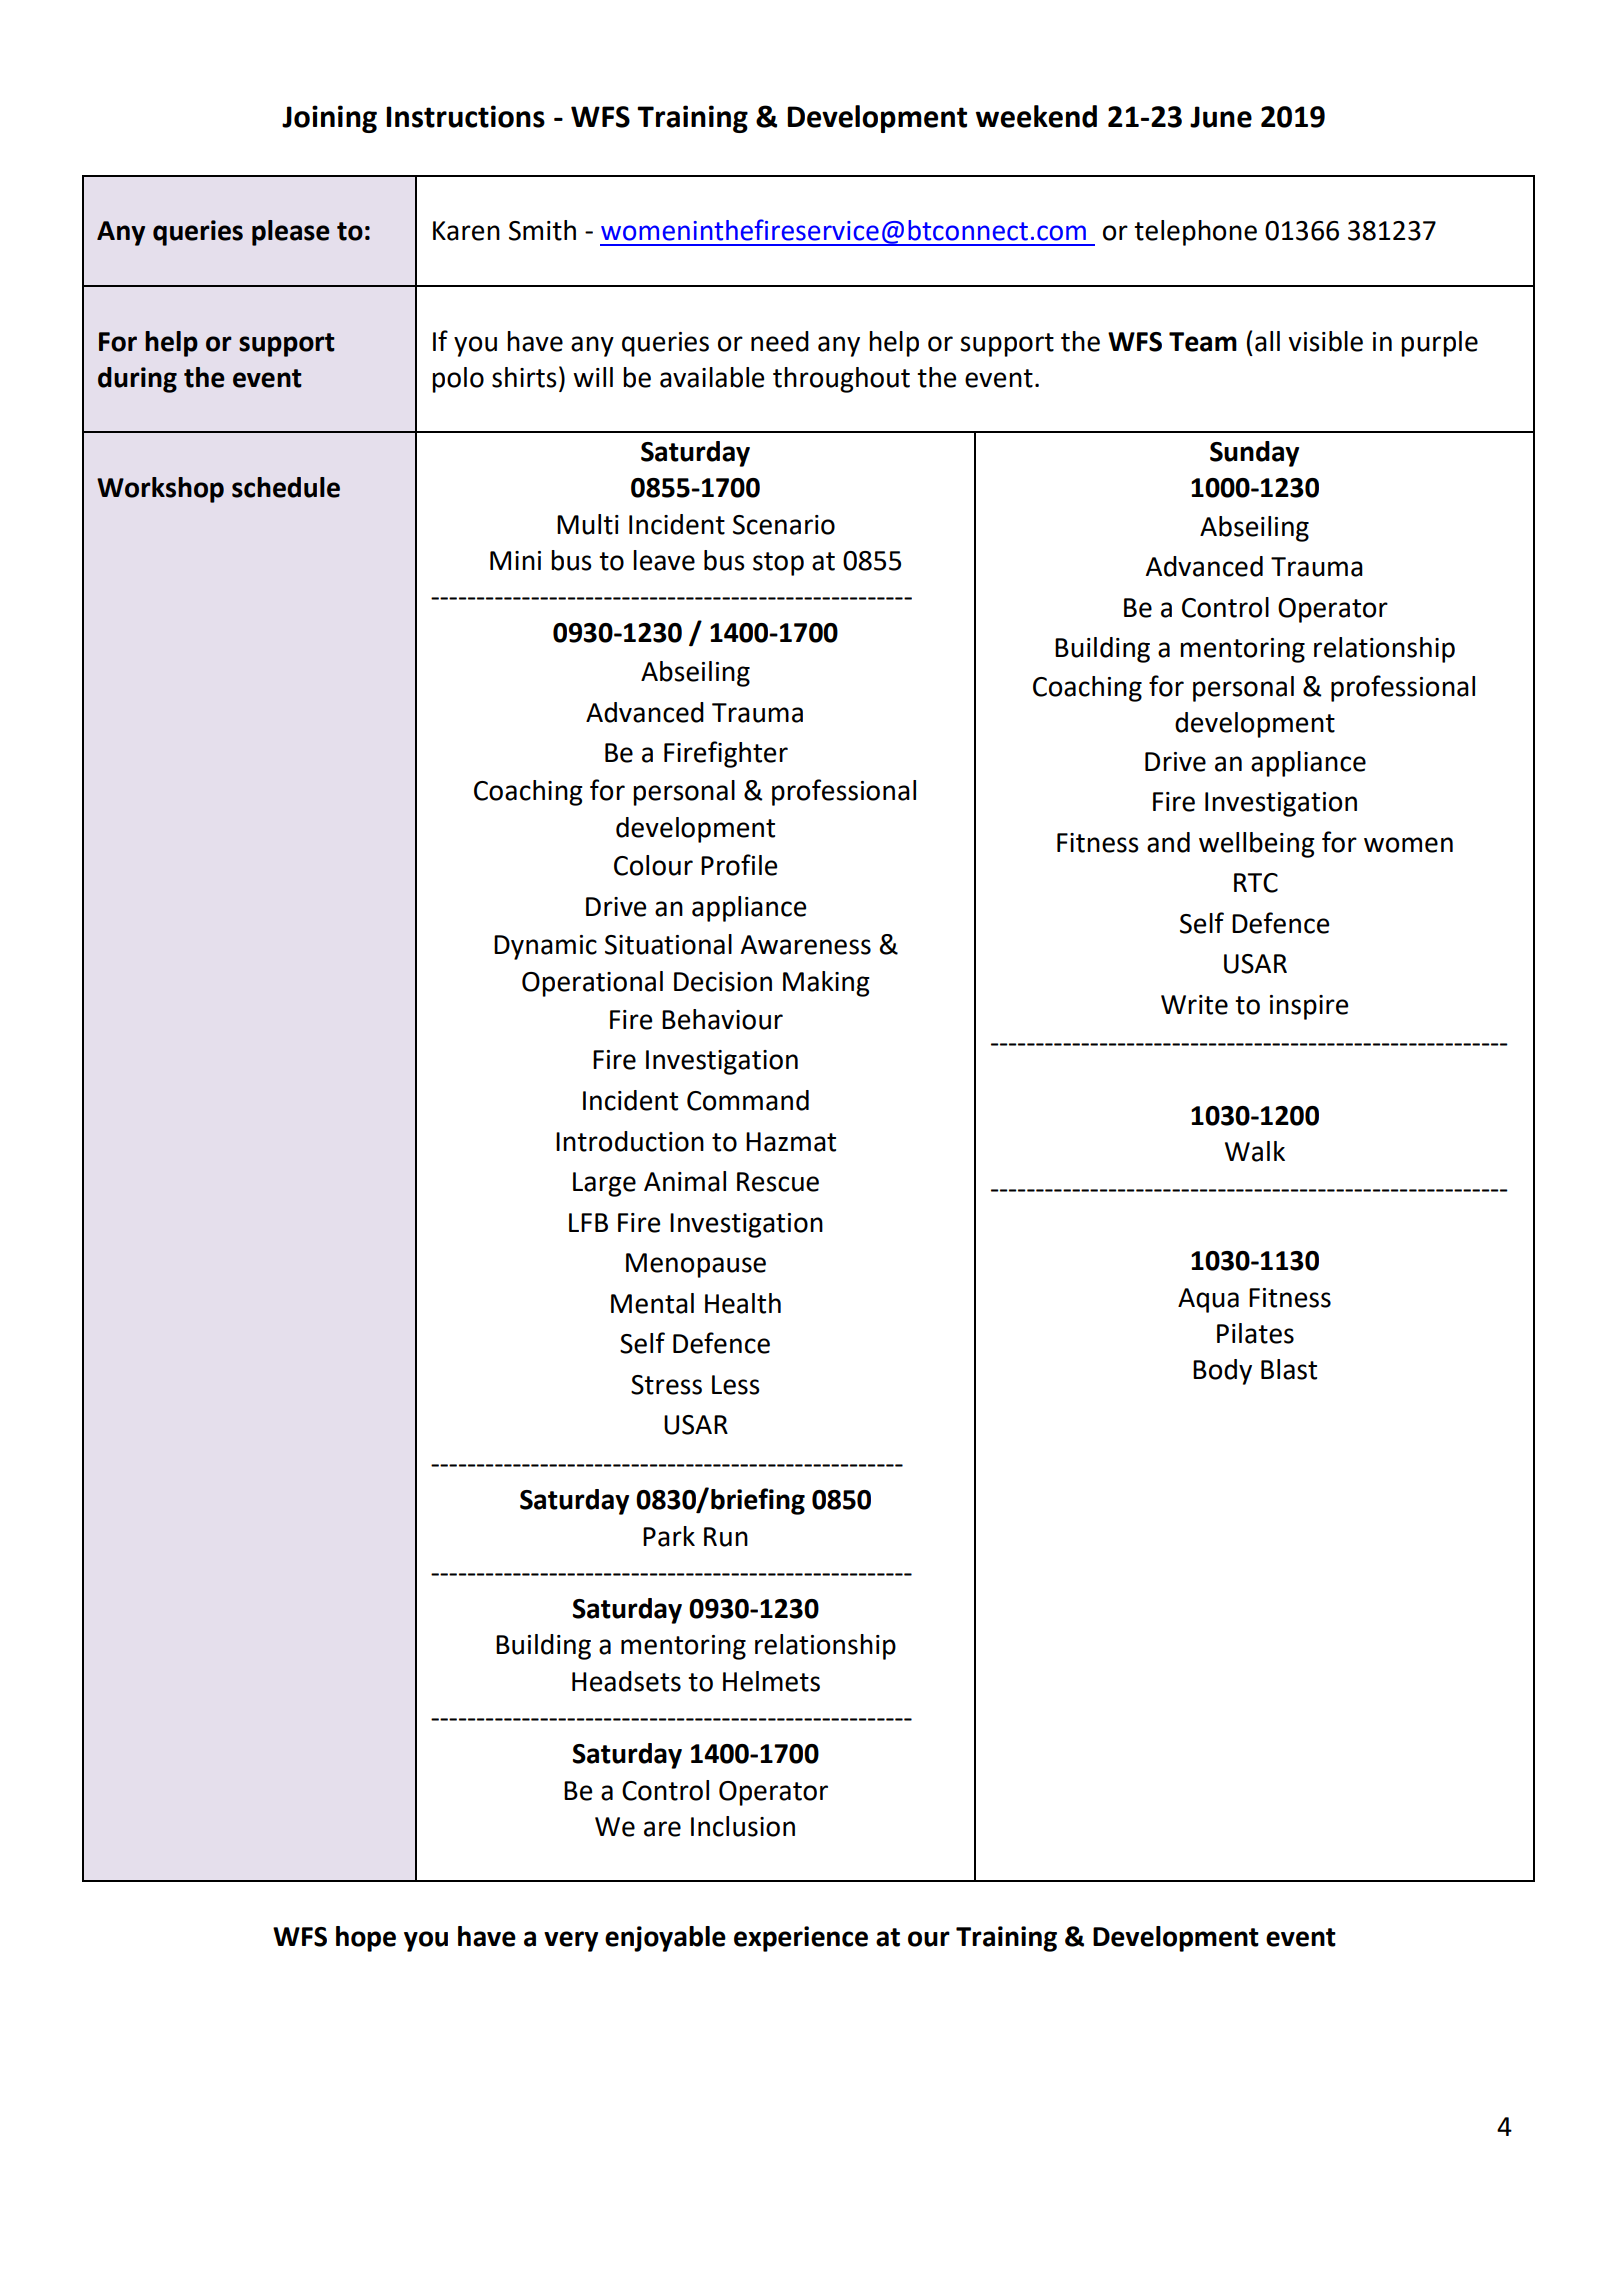 This screenshot has width=1609, height=2276. I want to click on need, so click(780, 341).
